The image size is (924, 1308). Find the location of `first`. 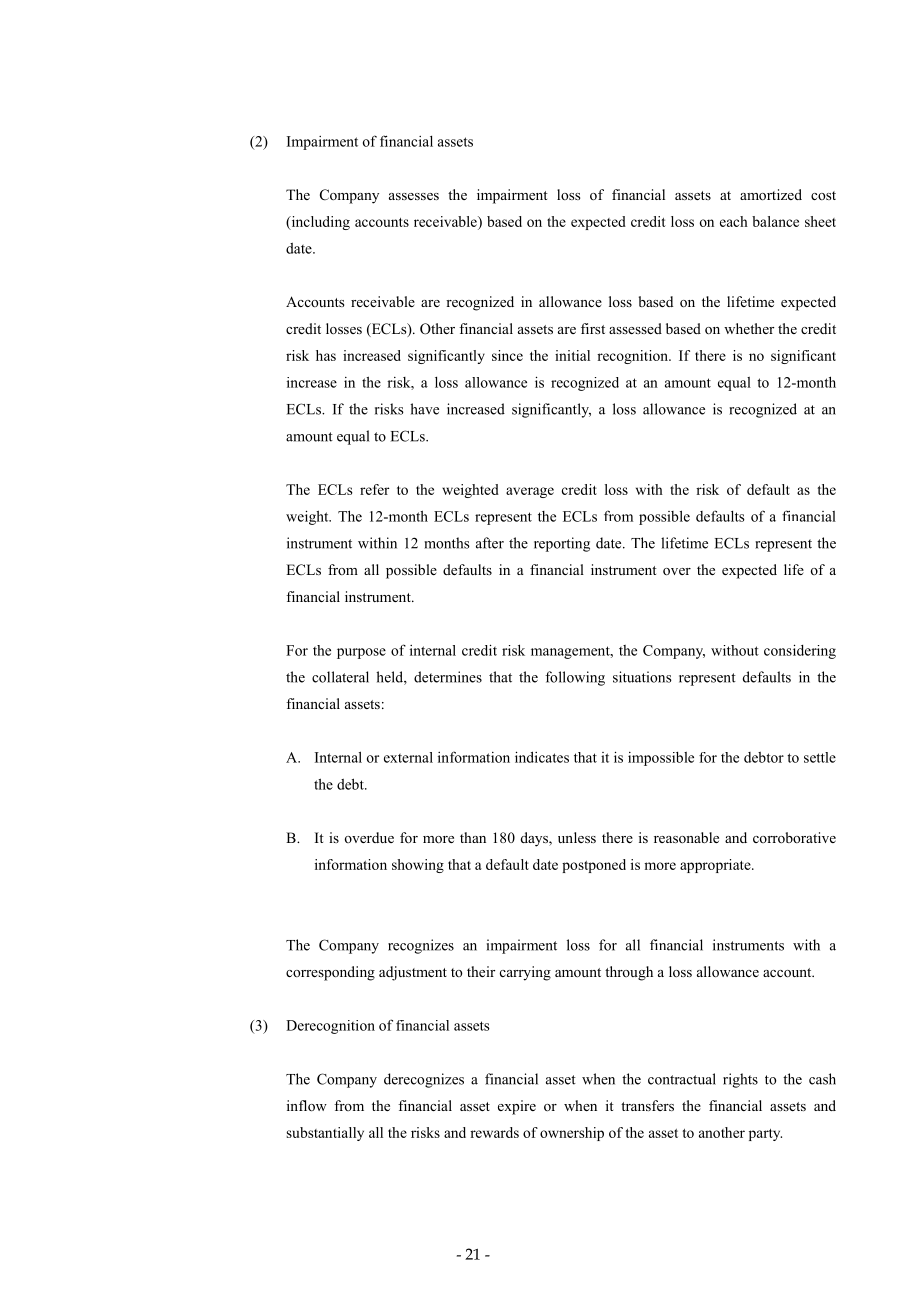

first is located at coordinates (593, 328).
